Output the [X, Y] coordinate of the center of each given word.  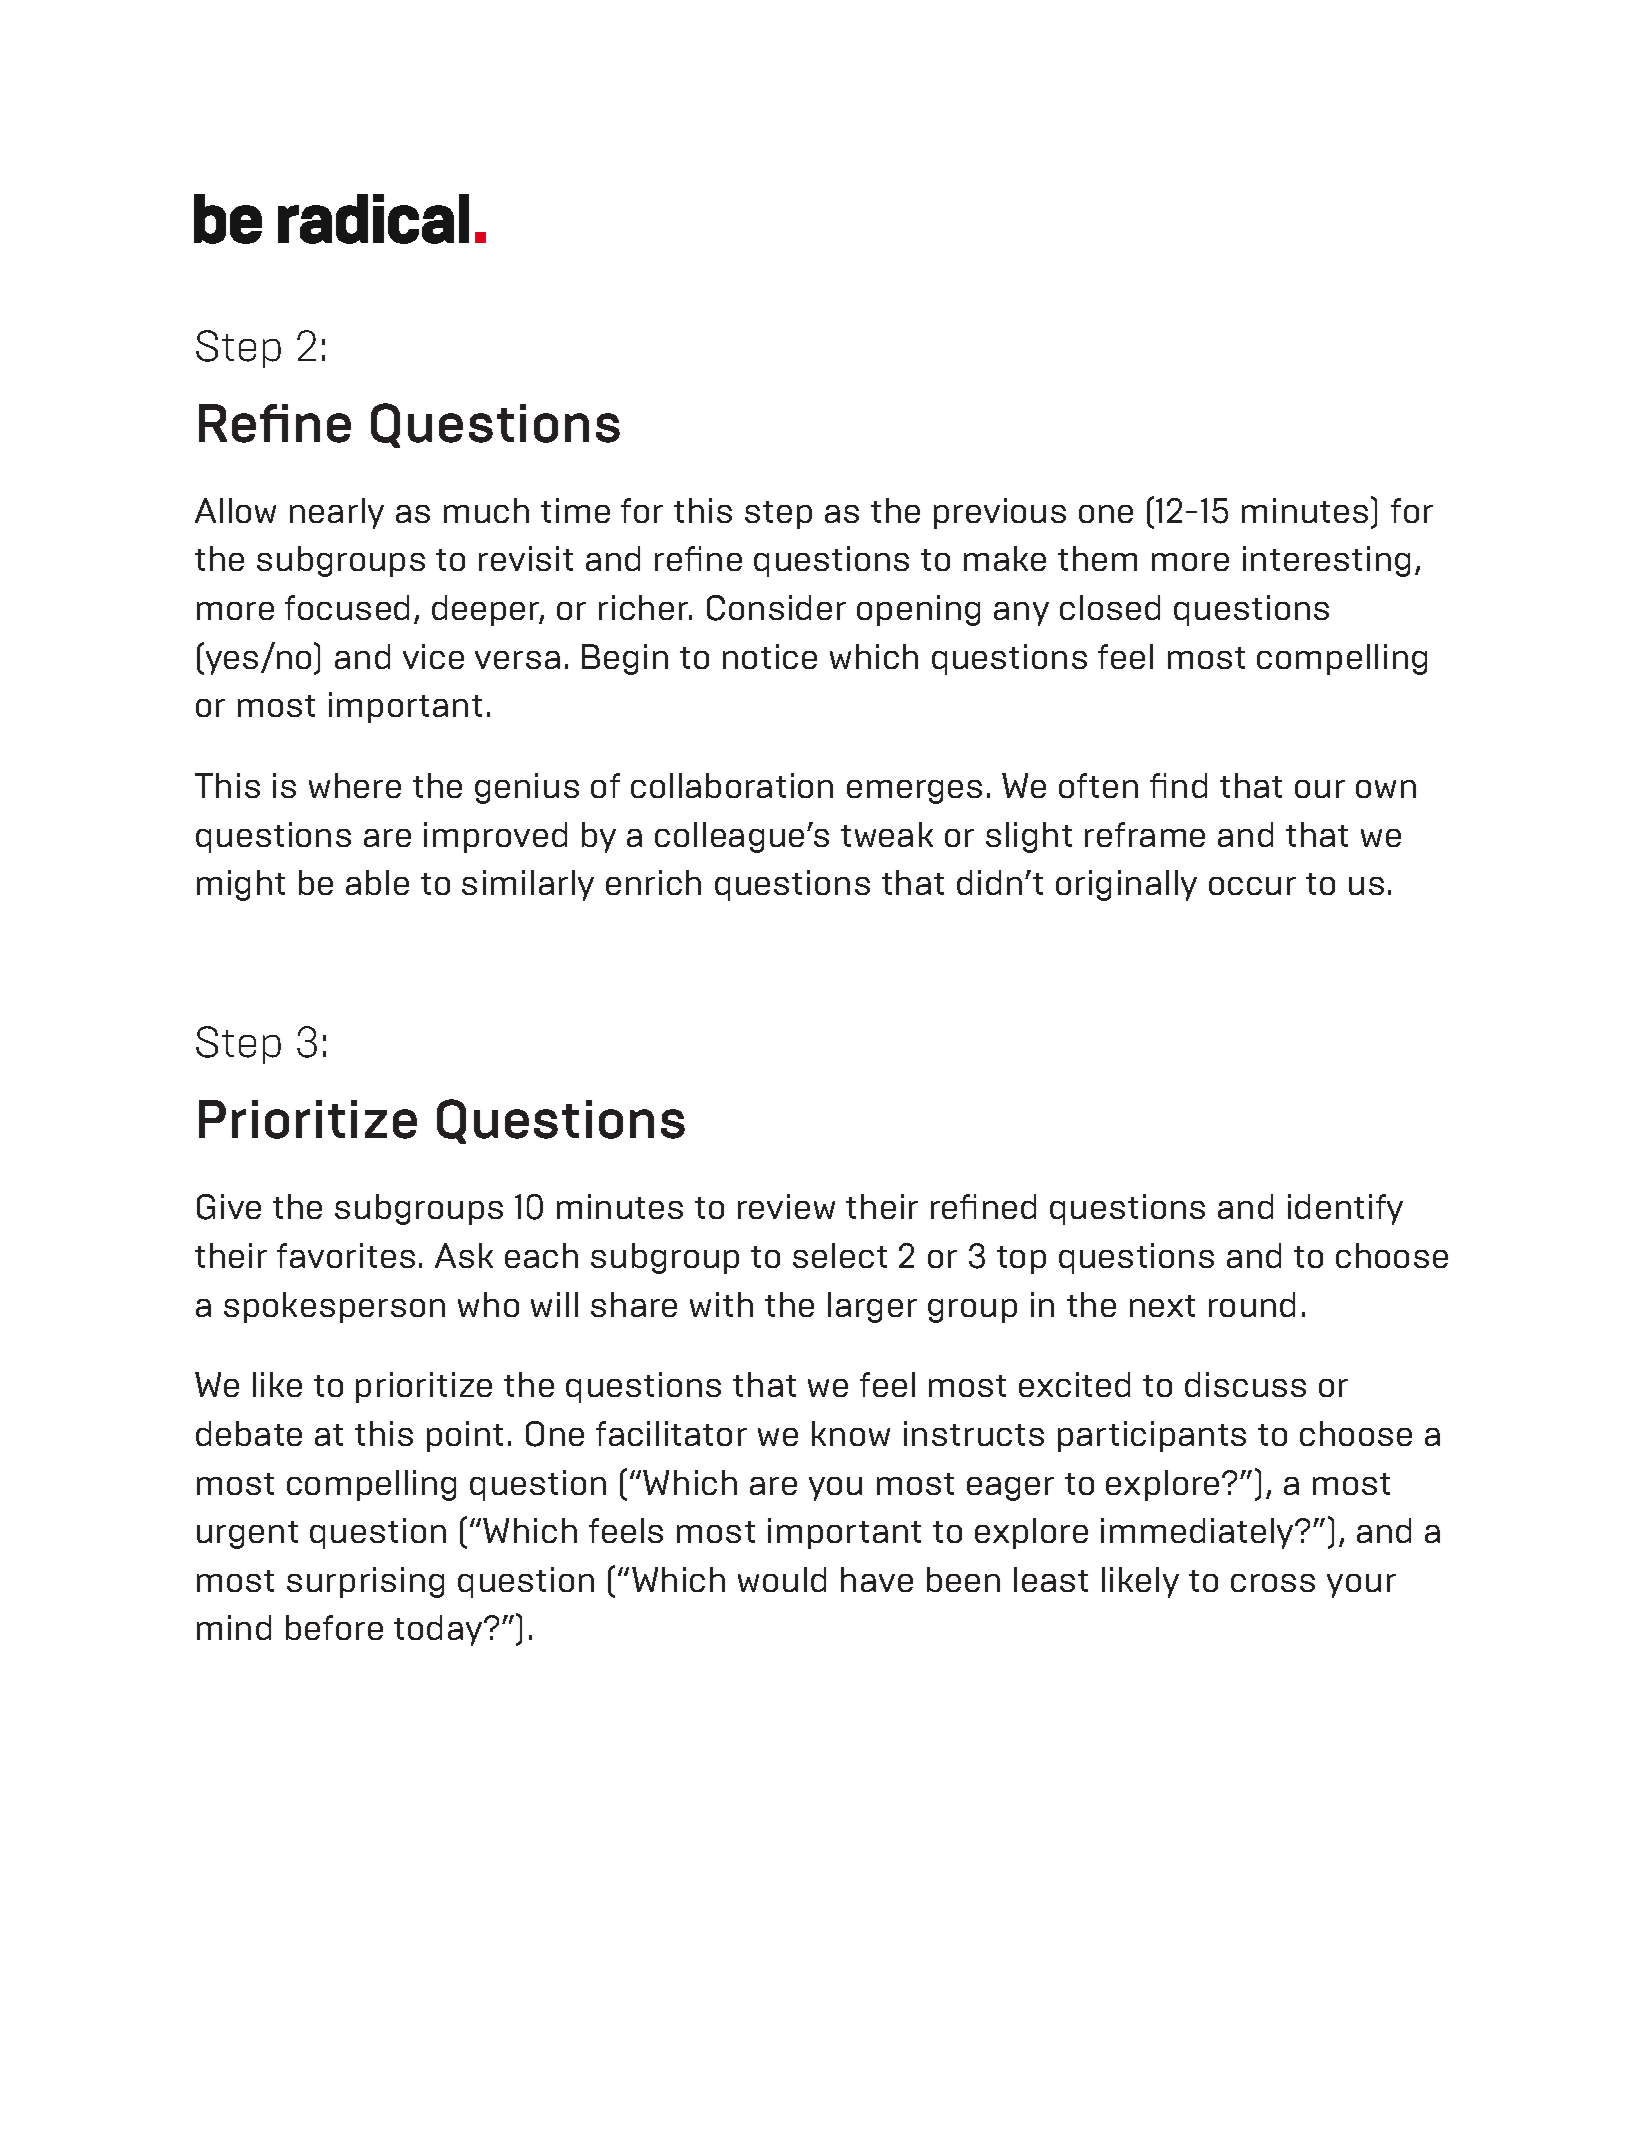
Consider [776, 608]
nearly [337, 513]
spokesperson [334, 1307]
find [1178, 785]
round [1252, 1304]
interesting [1326, 561]
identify [1345, 1209]
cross [1273, 1583]
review [786, 1206]
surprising [365, 1582]
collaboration [732, 785]
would [782, 1579]
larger [872, 1307]
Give [229, 1207]
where [355, 785]
